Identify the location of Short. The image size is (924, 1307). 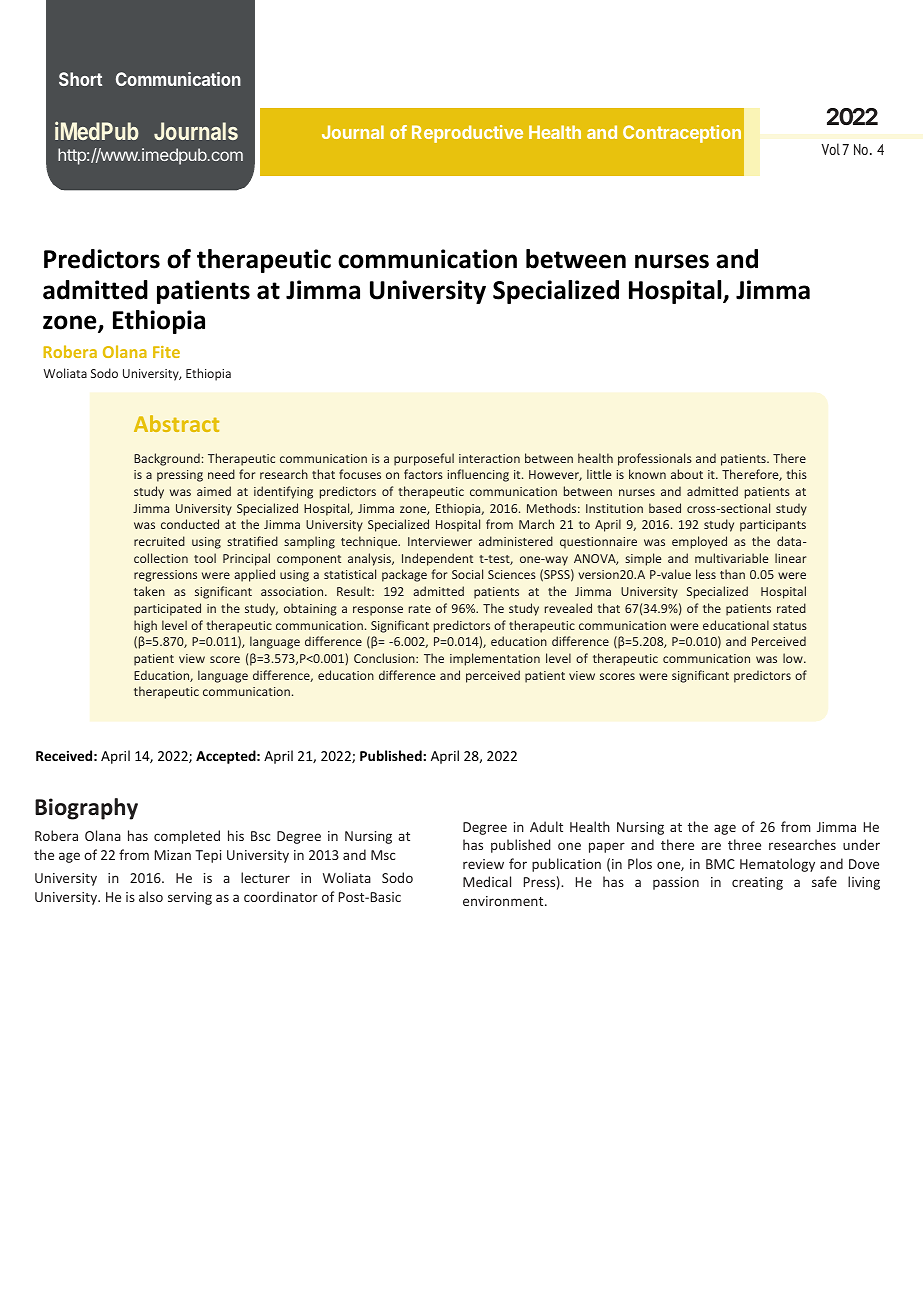
(80, 79).
